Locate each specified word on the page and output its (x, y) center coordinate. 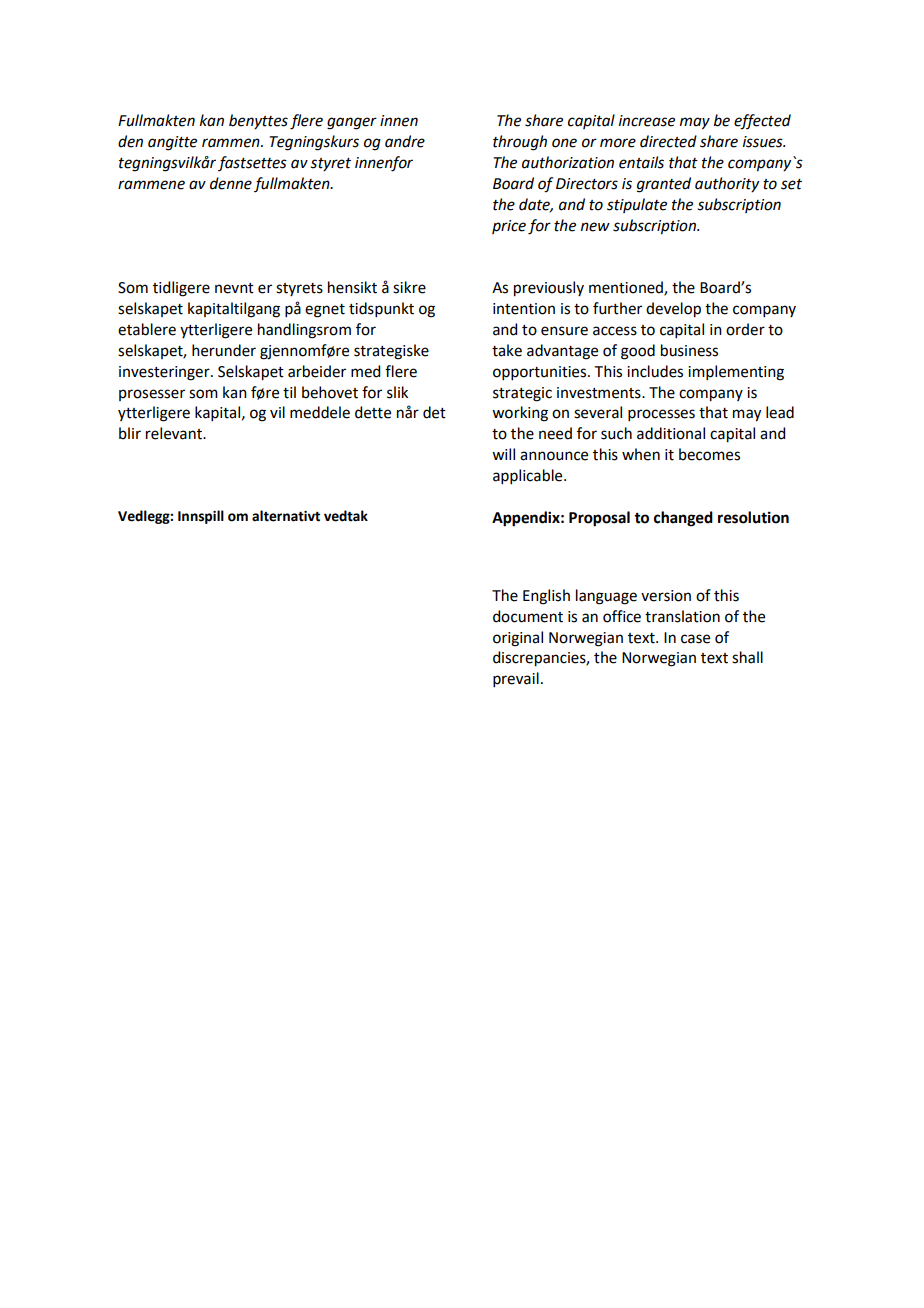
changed (683, 519)
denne (231, 183)
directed (668, 141)
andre (405, 141)
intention (524, 309)
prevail (516, 679)
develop (673, 310)
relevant (175, 433)
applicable (529, 476)
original (518, 639)
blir (130, 433)
